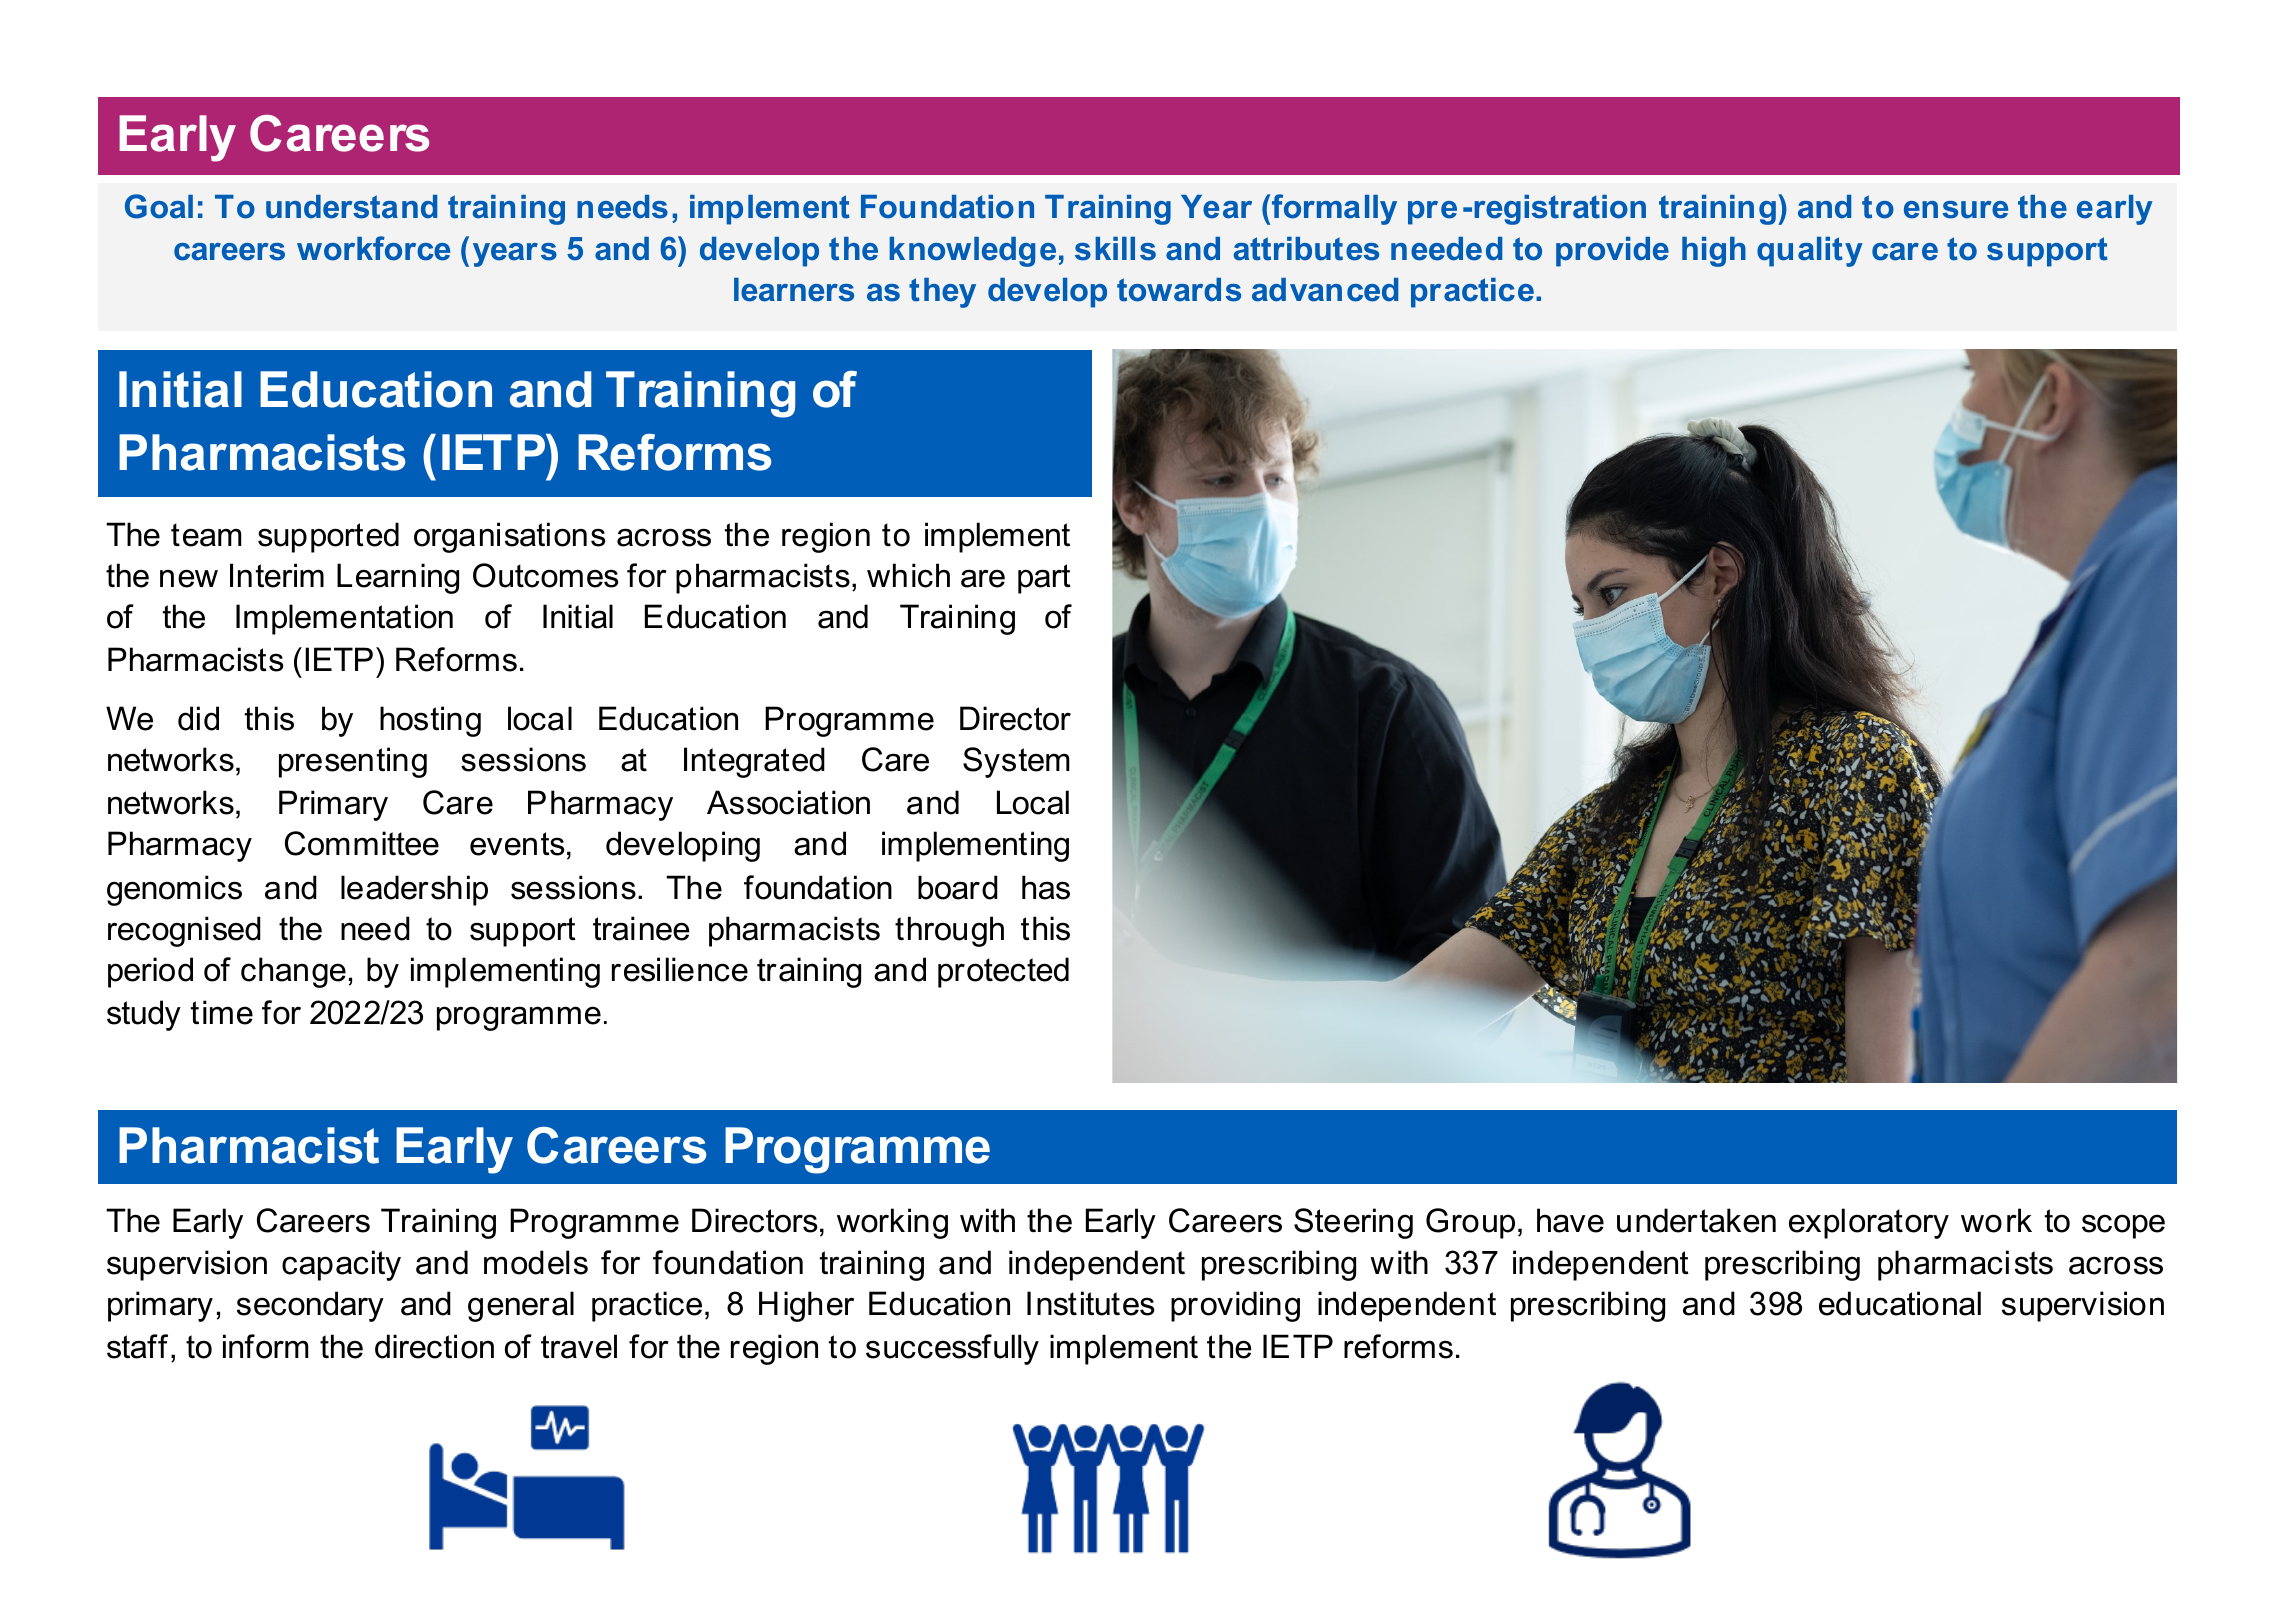  Describe the element at coordinates (1115, 249) in the screenshot. I see `skills` at that location.
